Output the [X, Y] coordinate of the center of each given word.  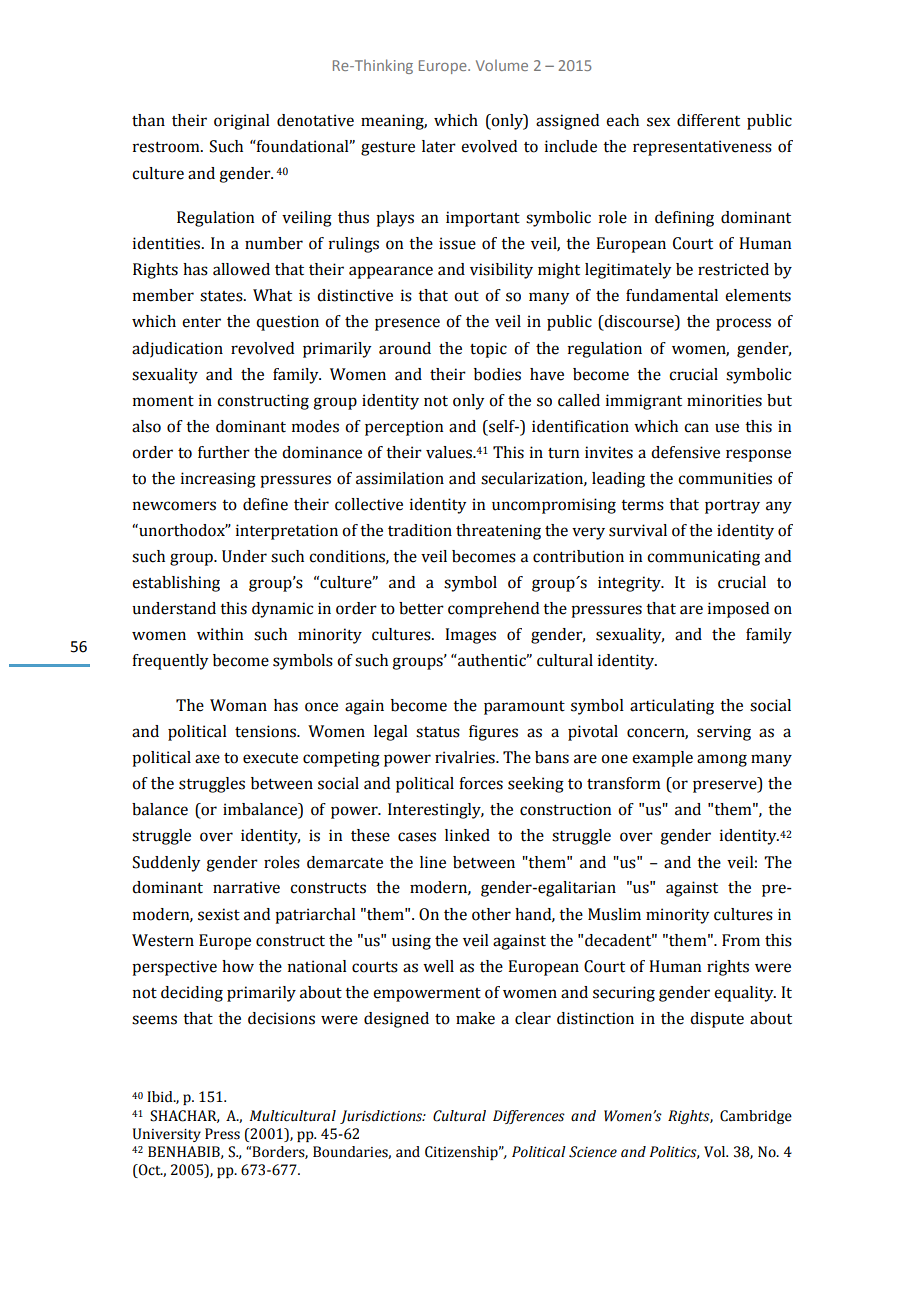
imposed [738, 610]
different [708, 120]
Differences [529, 1117]
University [167, 1135]
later [439, 146]
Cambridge [756, 1117]
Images [470, 636]
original [242, 122]
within [220, 634]
